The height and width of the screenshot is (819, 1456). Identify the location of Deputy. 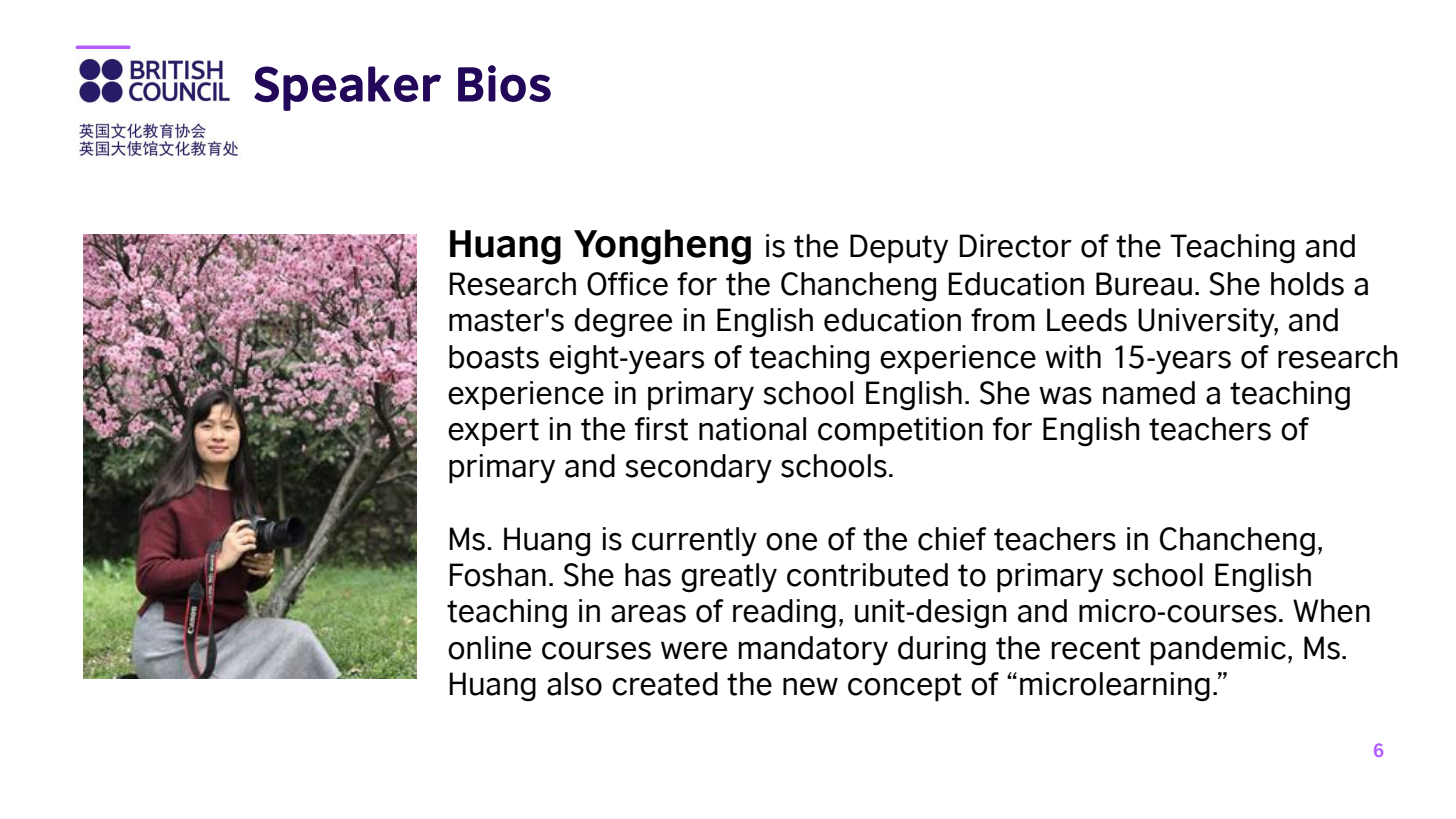
(899, 249).
